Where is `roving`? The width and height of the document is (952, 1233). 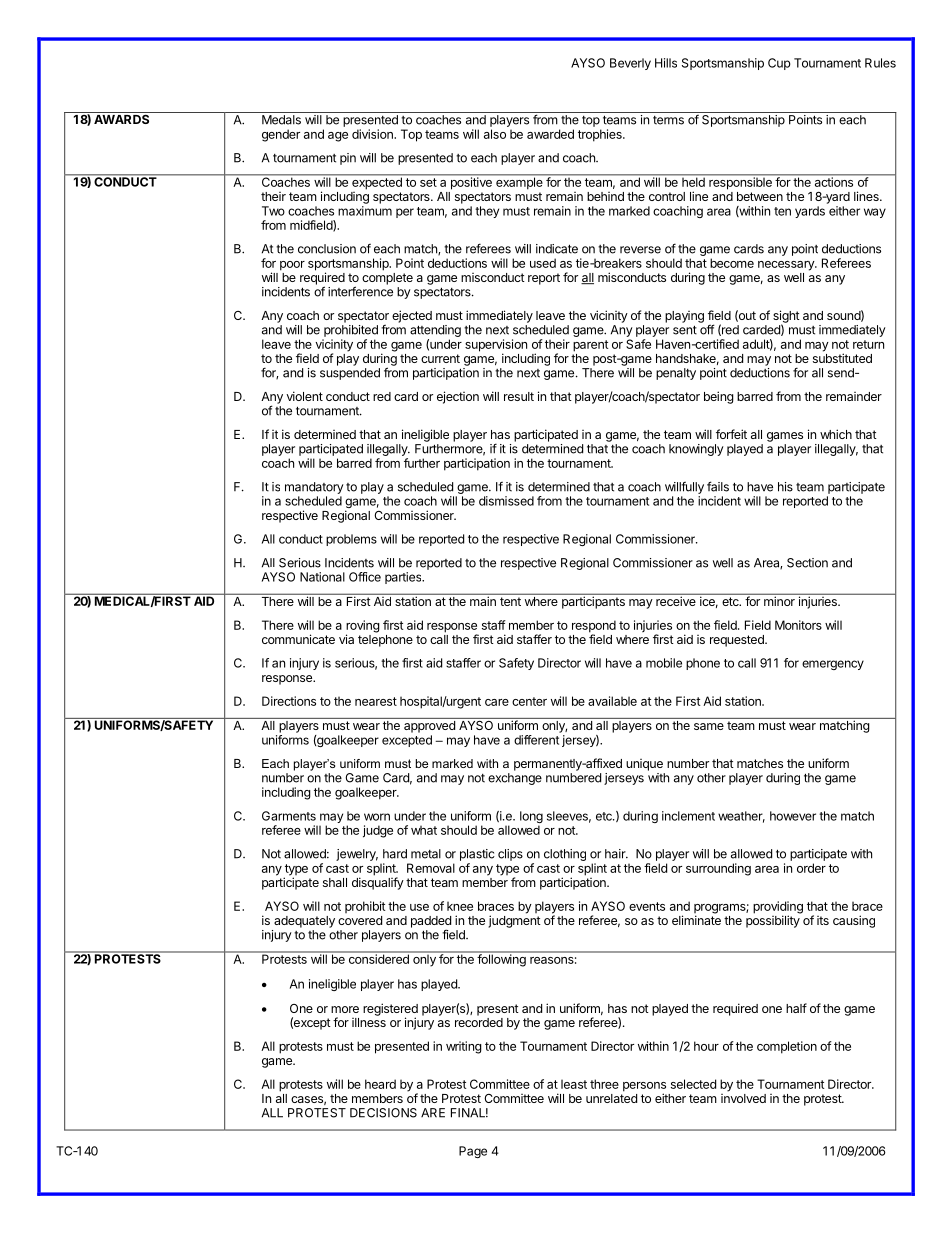 roving is located at coordinates (363, 627).
